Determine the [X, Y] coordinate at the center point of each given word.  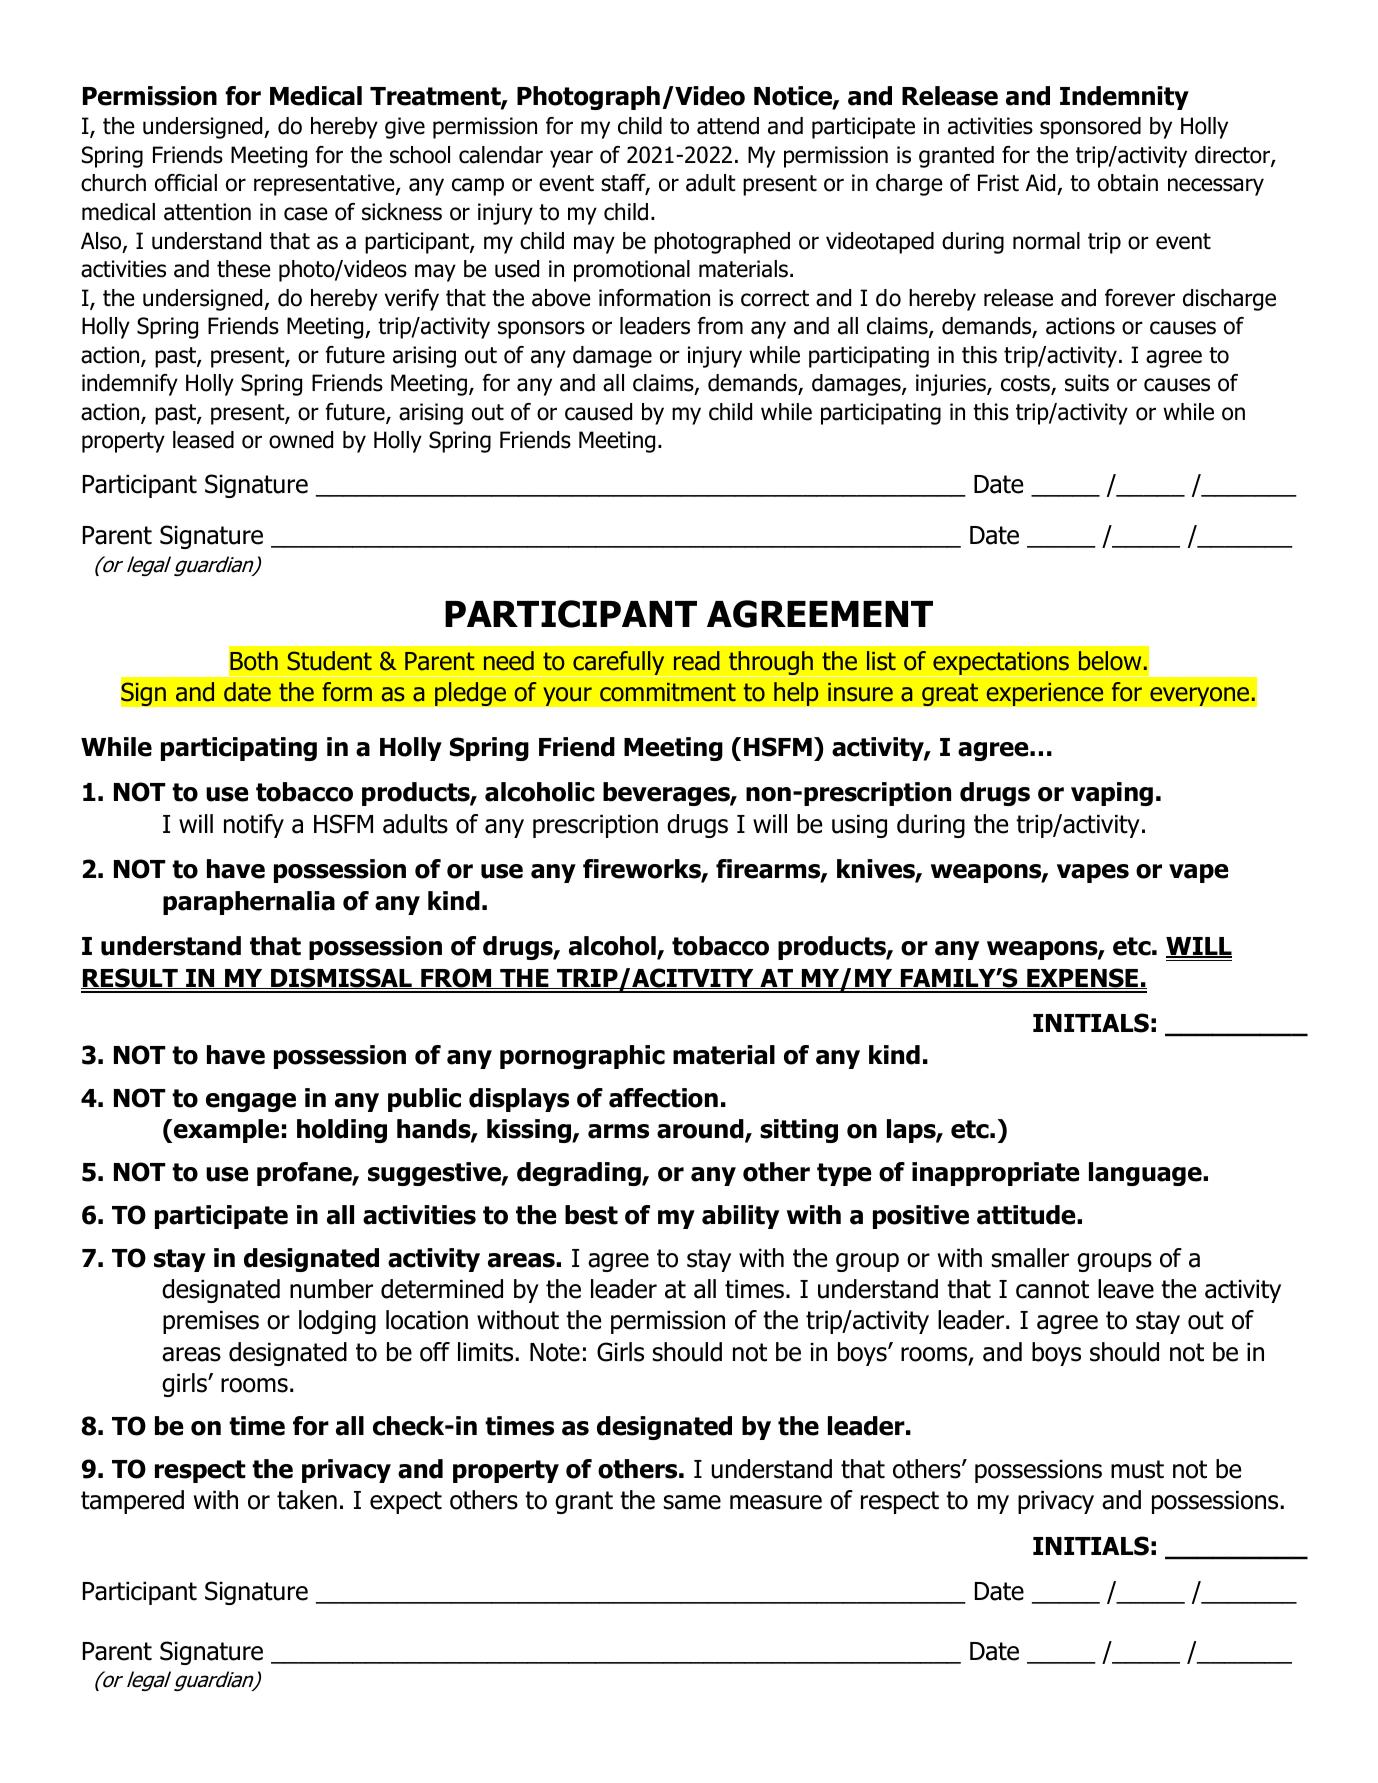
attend [728, 126]
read [697, 661]
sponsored [1090, 128]
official [186, 183]
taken [307, 1500]
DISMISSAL [341, 978]
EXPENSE [1082, 978]
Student [329, 661]
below [1110, 661]
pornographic [582, 1057]
